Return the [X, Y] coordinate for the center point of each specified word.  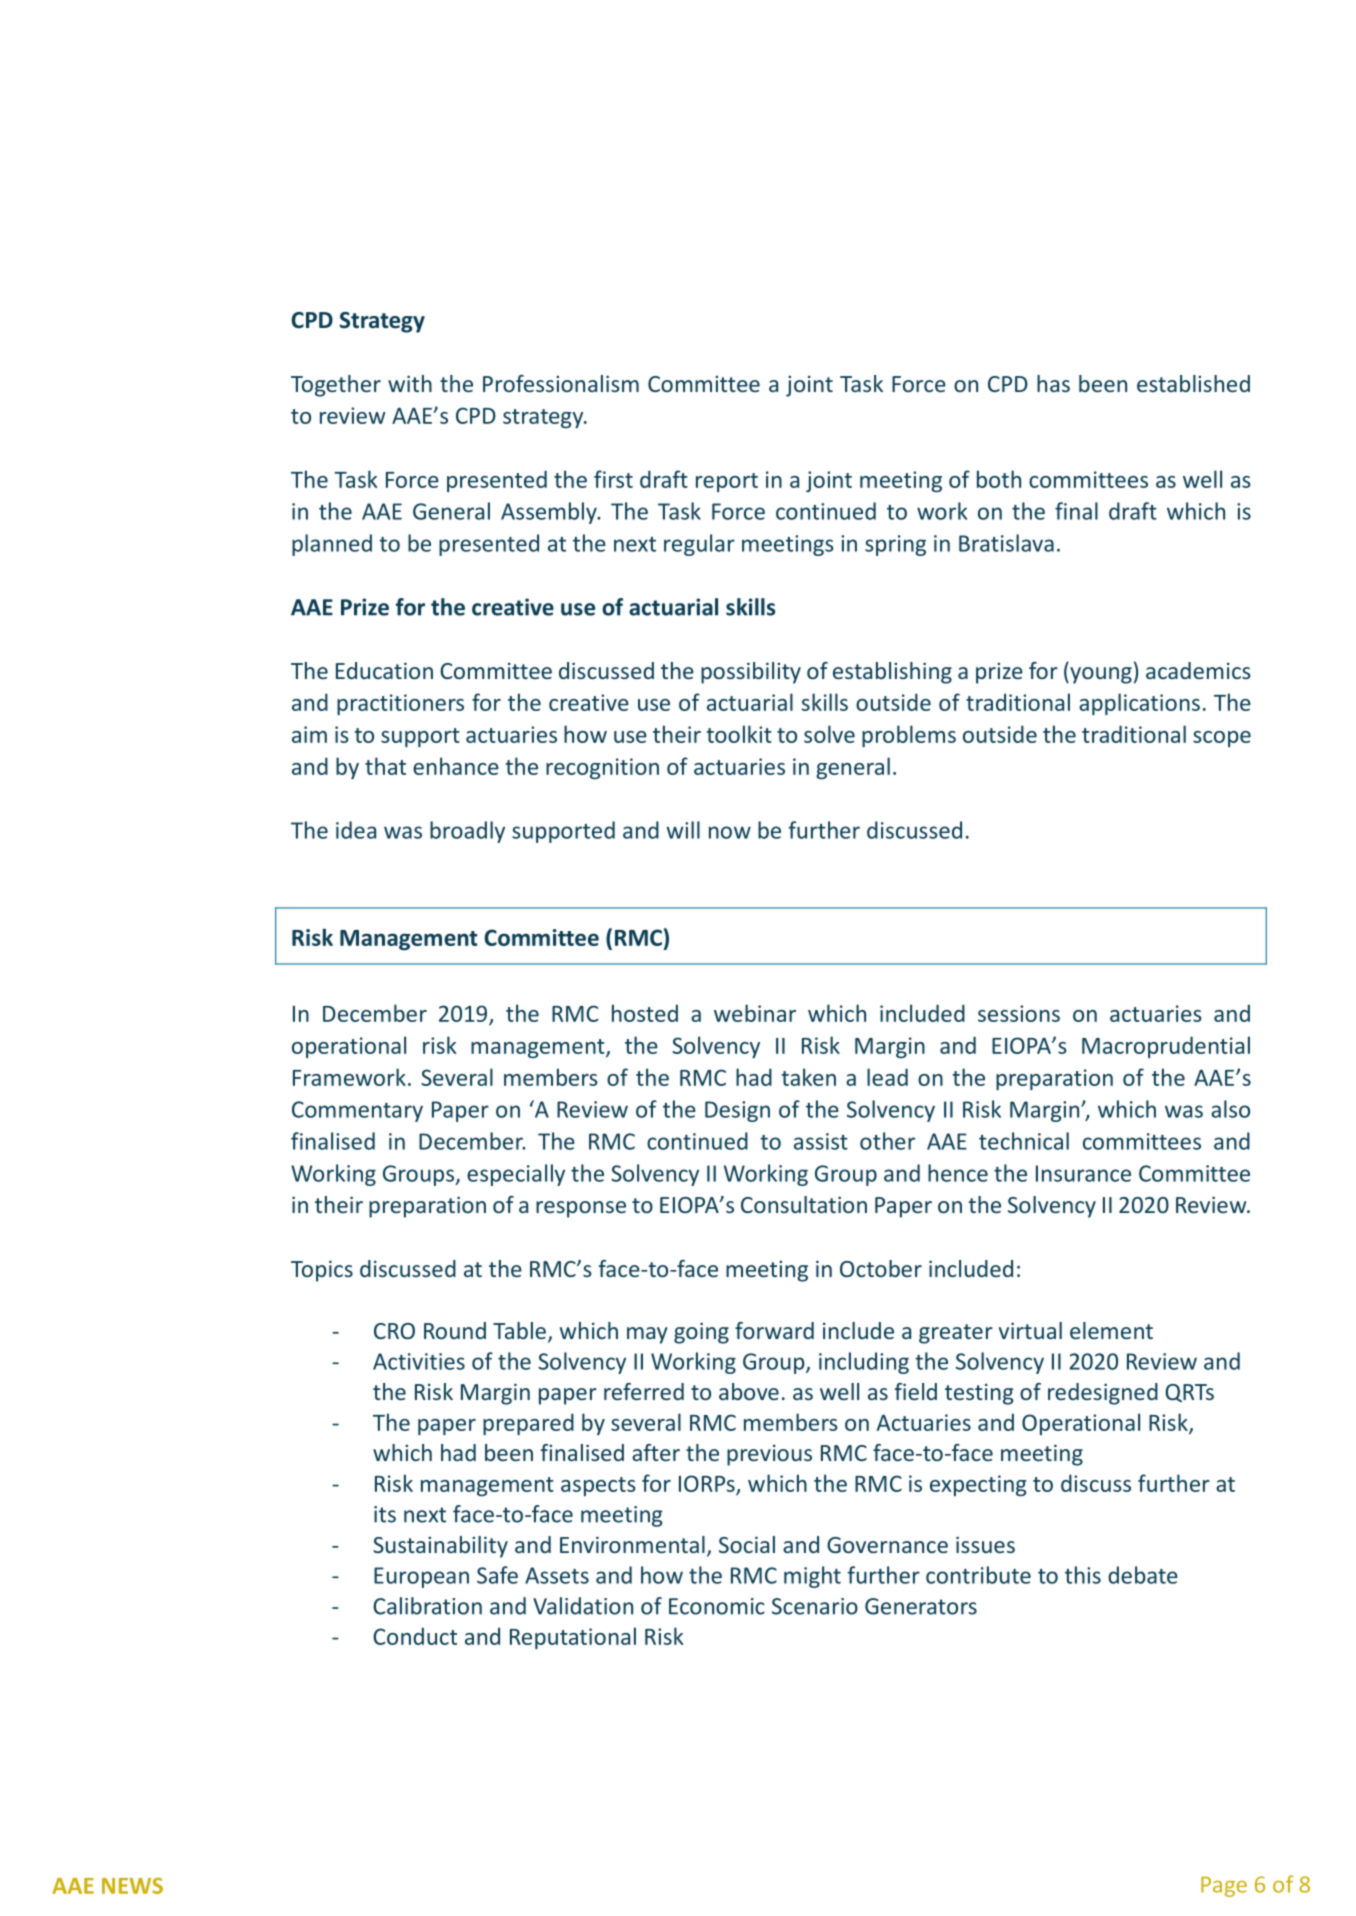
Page [1224, 1887]
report [727, 482]
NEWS [132, 1886]
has [1053, 383]
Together [336, 386]
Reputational [573, 1638]
